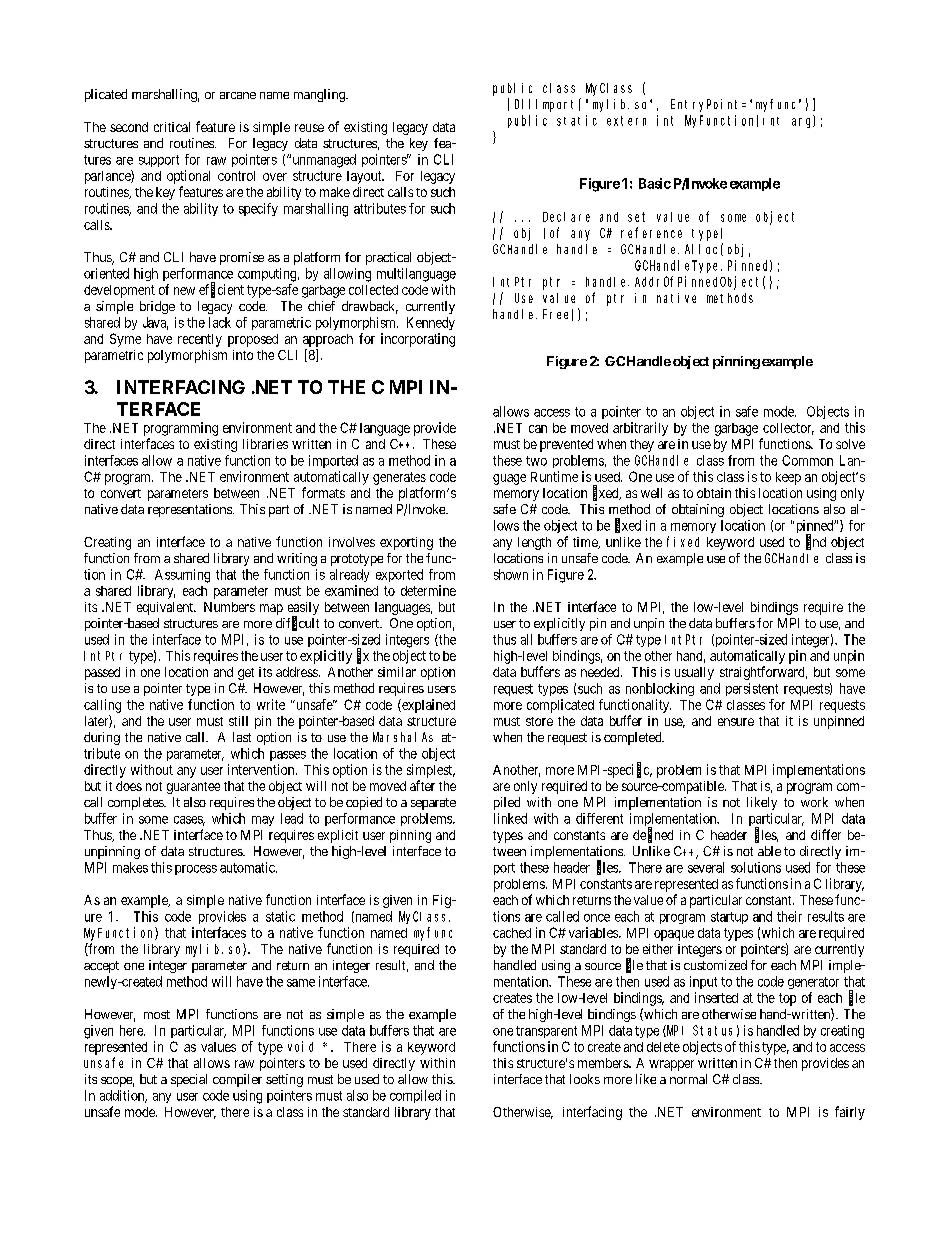 Image resolution: width=952 pixels, height=1233 pixels. I want to click on Basic, so click(655, 183).
